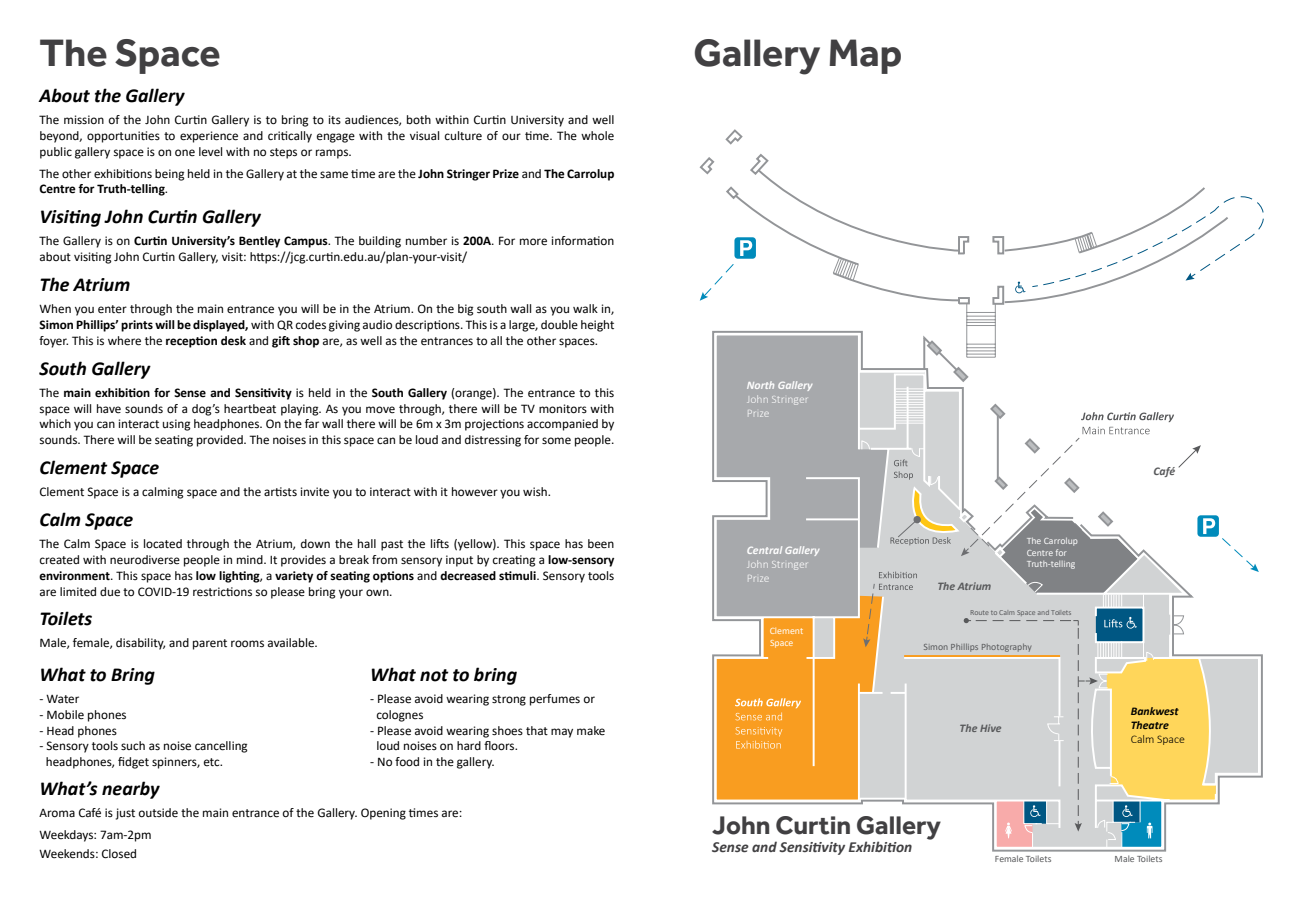  What do you see at coordinates (222, 592) in the page?
I see `restrictions` at bounding box center [222, 592].
